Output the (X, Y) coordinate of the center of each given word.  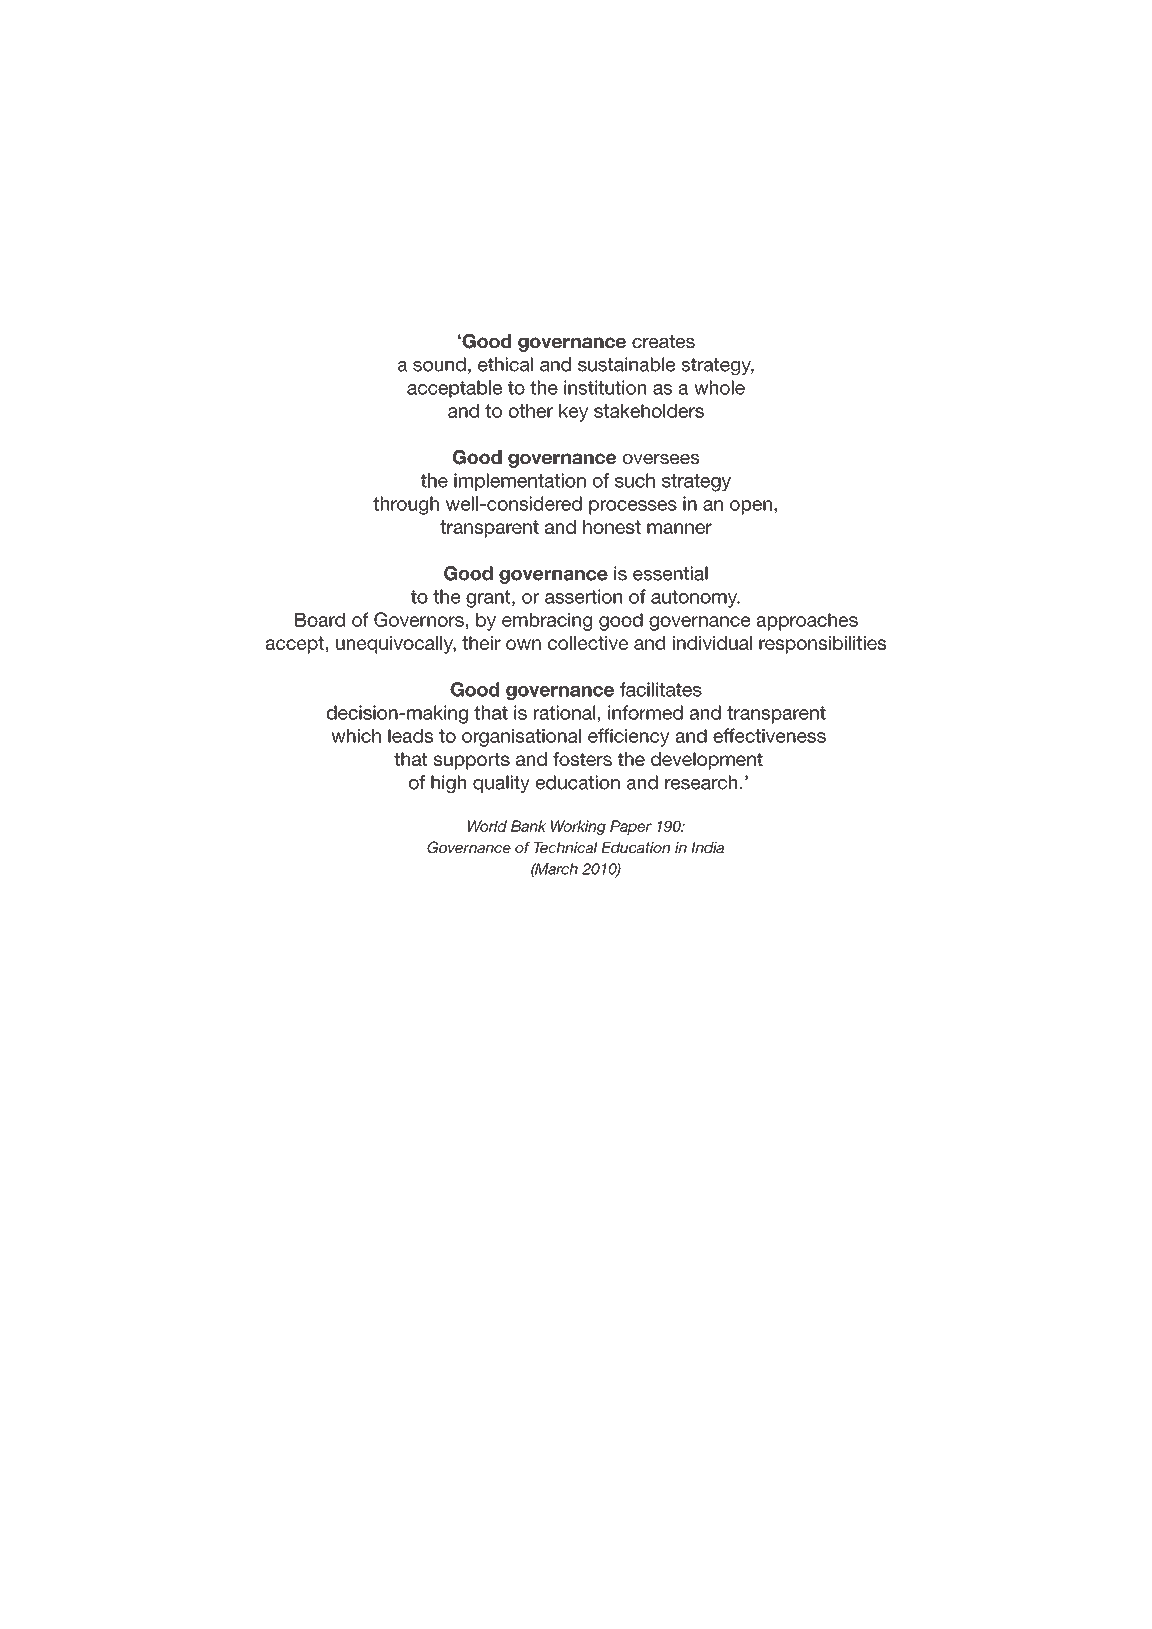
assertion (583, 596)
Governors (419, 619)
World (487, 826)
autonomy (695, 599)
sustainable (626, 364)
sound (439, 364)
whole (719, 387)
